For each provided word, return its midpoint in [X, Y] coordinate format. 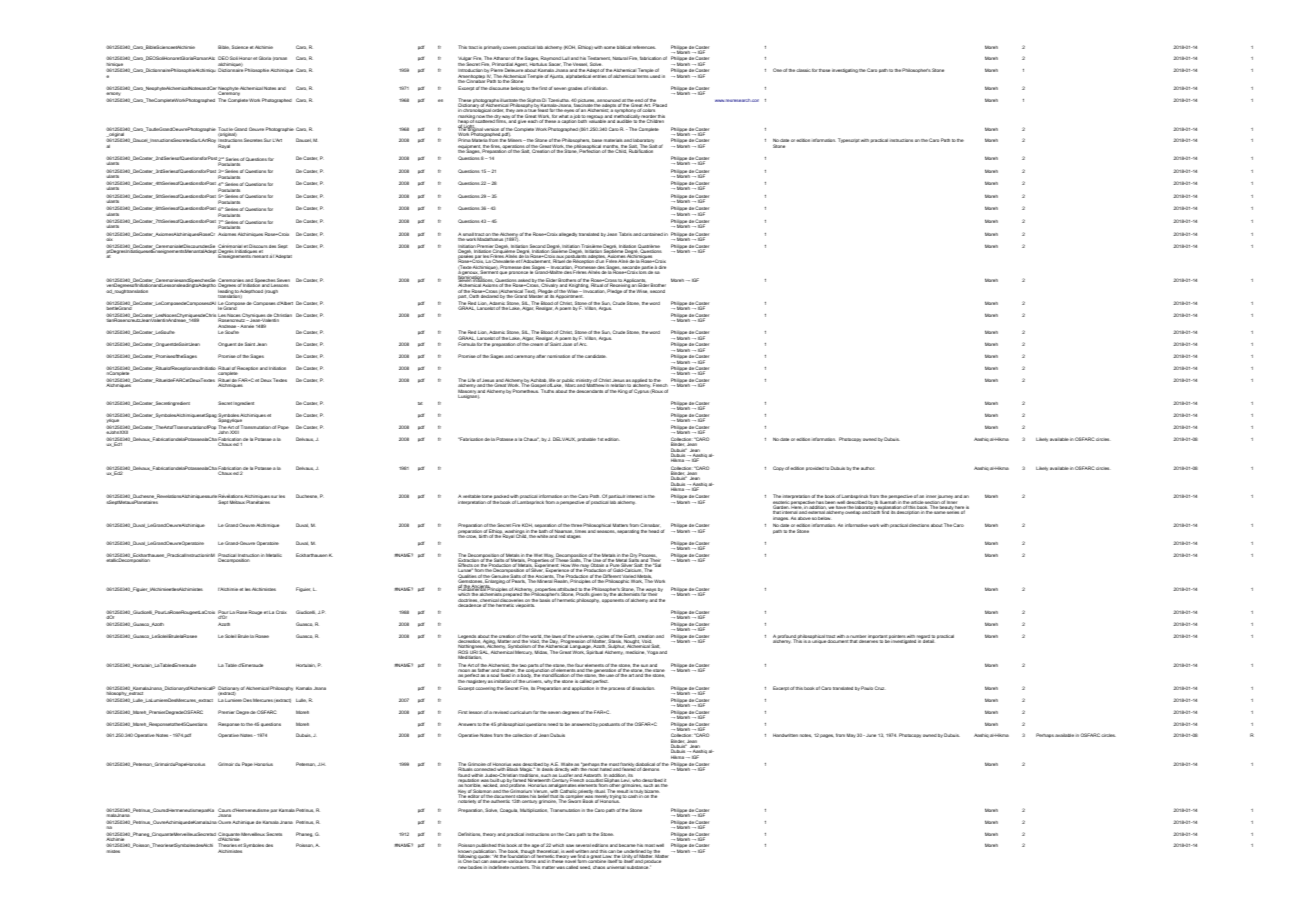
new [462, 867]
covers [510, 47]
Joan [567, 344]
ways [651, 591]
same [940, 512]
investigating [845, 71]
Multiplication [534, 810]
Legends [468, 638]
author [867, 468]
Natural [620, 58]
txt [420, 403]
